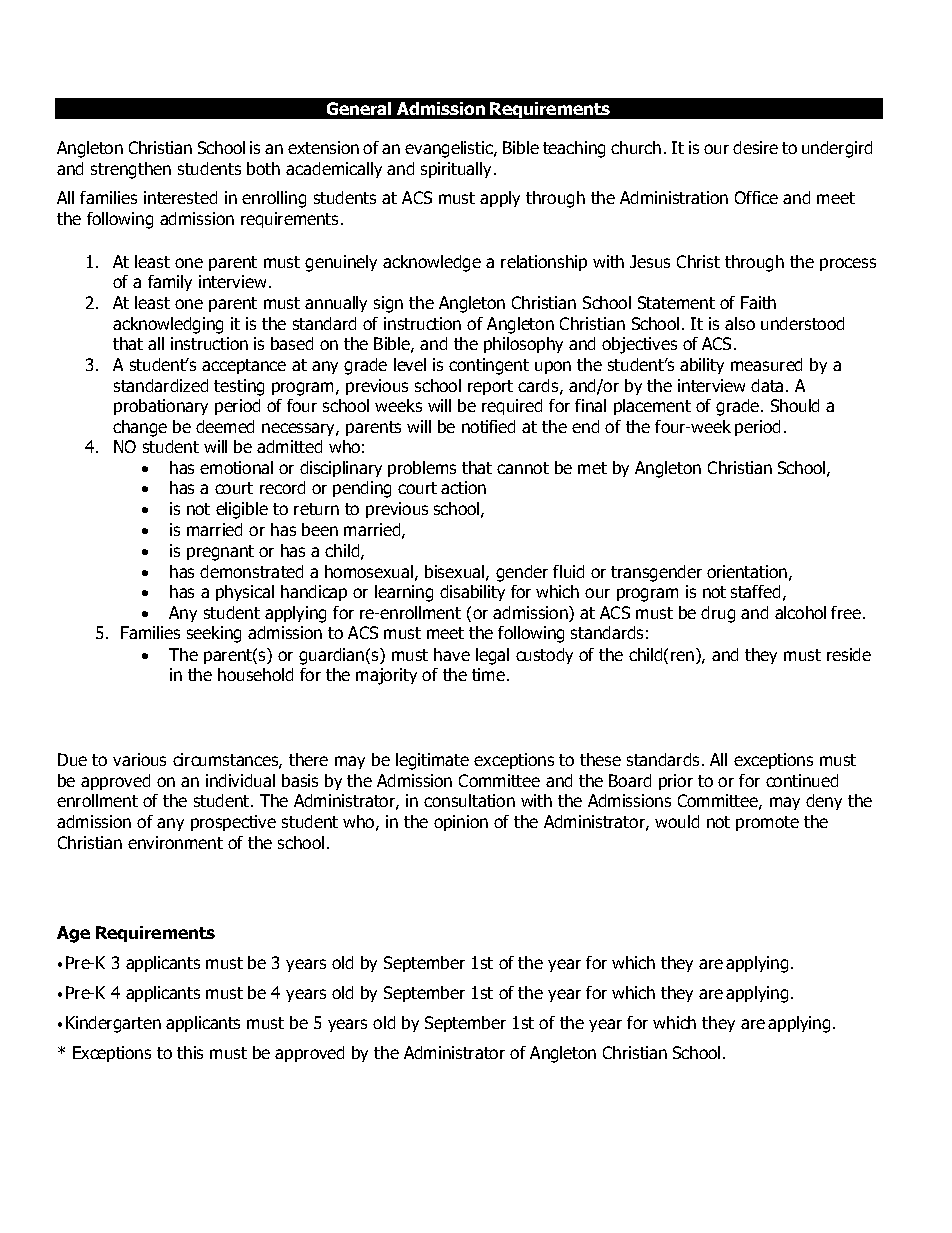  What do you see at coordinates (755, 591) in the screenshot?
I see `staffed` at bounding box center [755, 591].
